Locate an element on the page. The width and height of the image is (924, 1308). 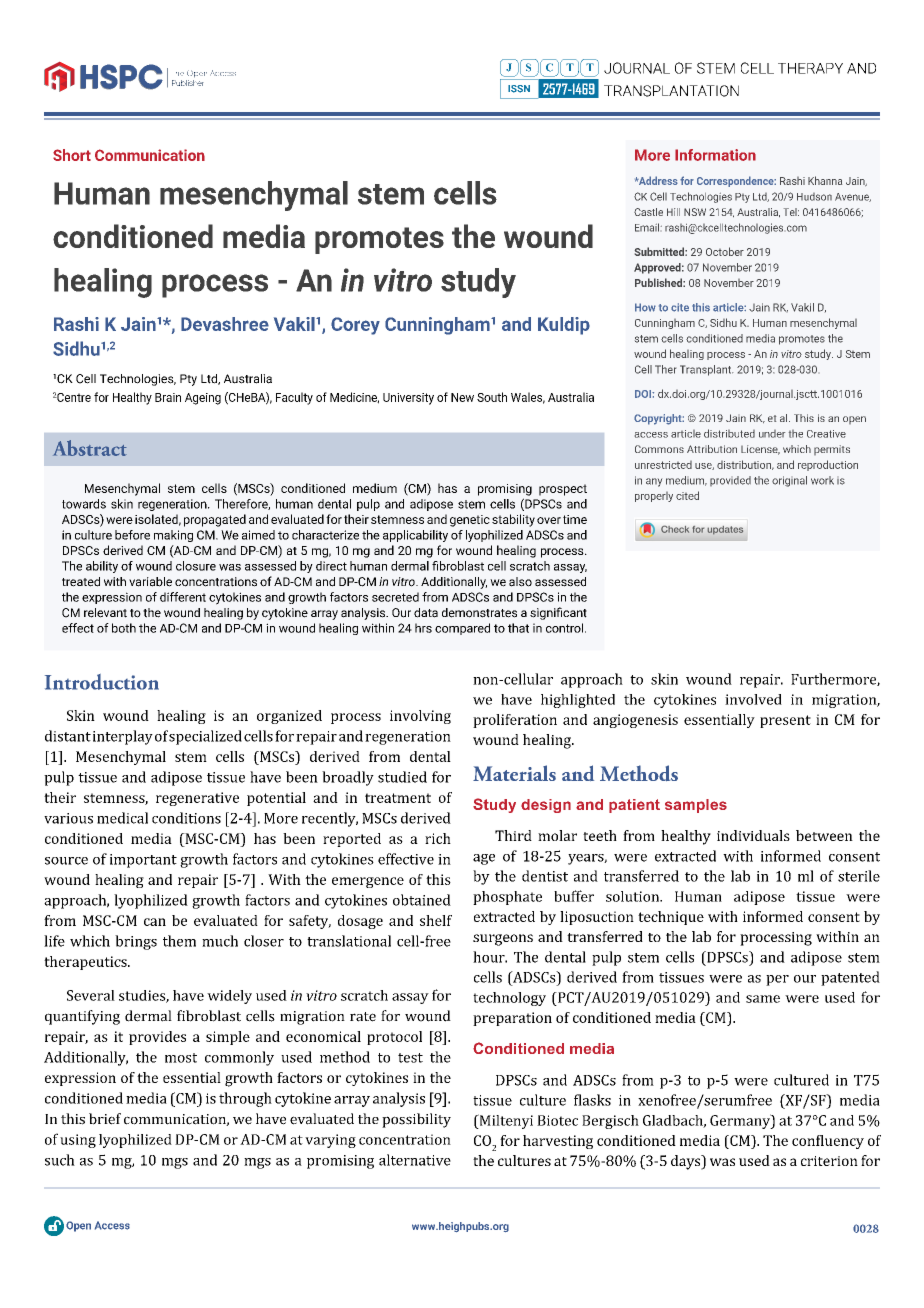
Email is located at coordinates (648, 227).
